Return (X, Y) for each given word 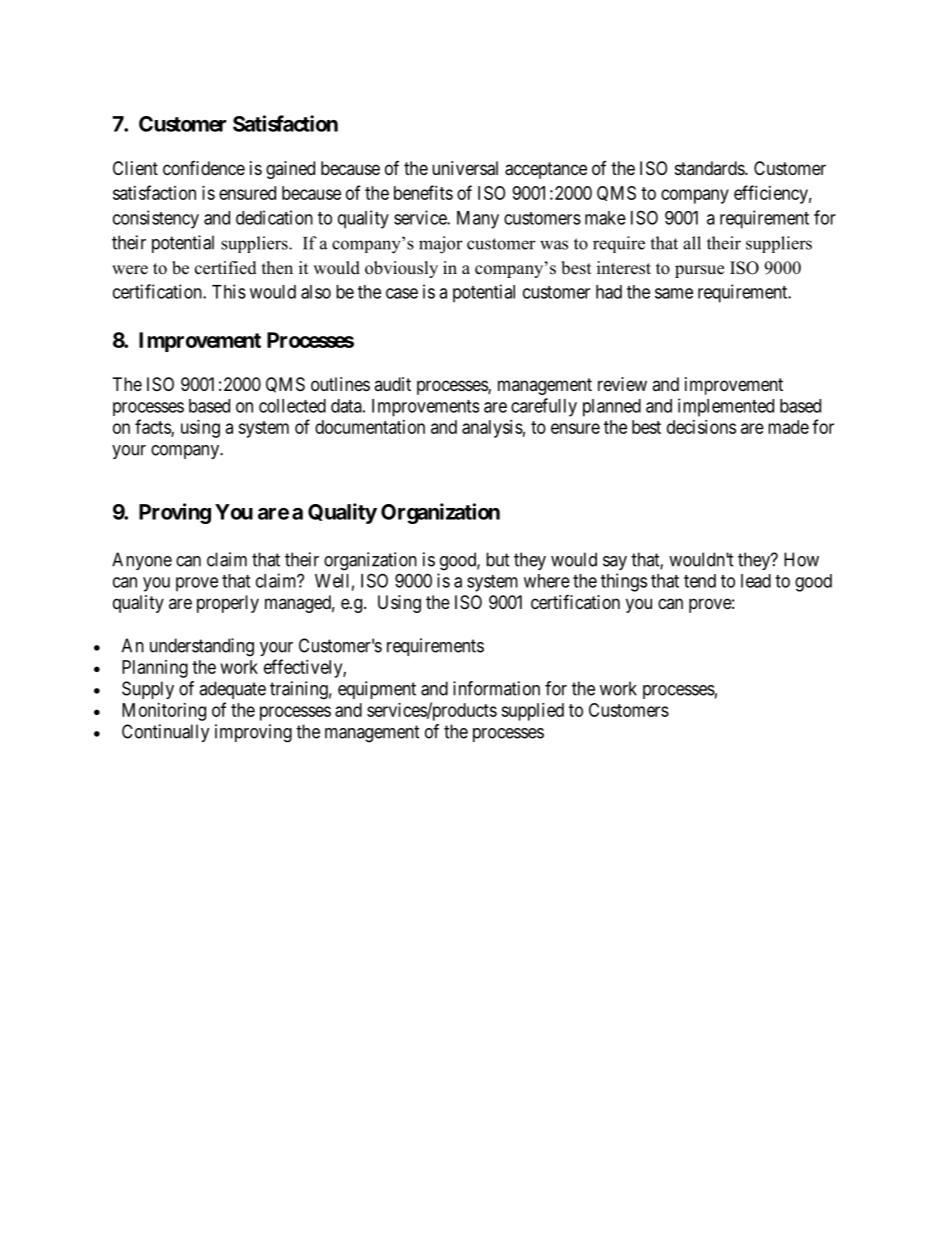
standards (710, 168)
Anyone (142, 561)
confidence (204, 168)
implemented (726, 407)
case (402, 293)
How (801, 559)
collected (292, 406)
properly (228, 604)
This (229, 291)
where (547, 581)
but (498, 559)
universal (465, 168)
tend (700, 581)
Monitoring (164, 712)
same (674, 293)
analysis (492, 429)
